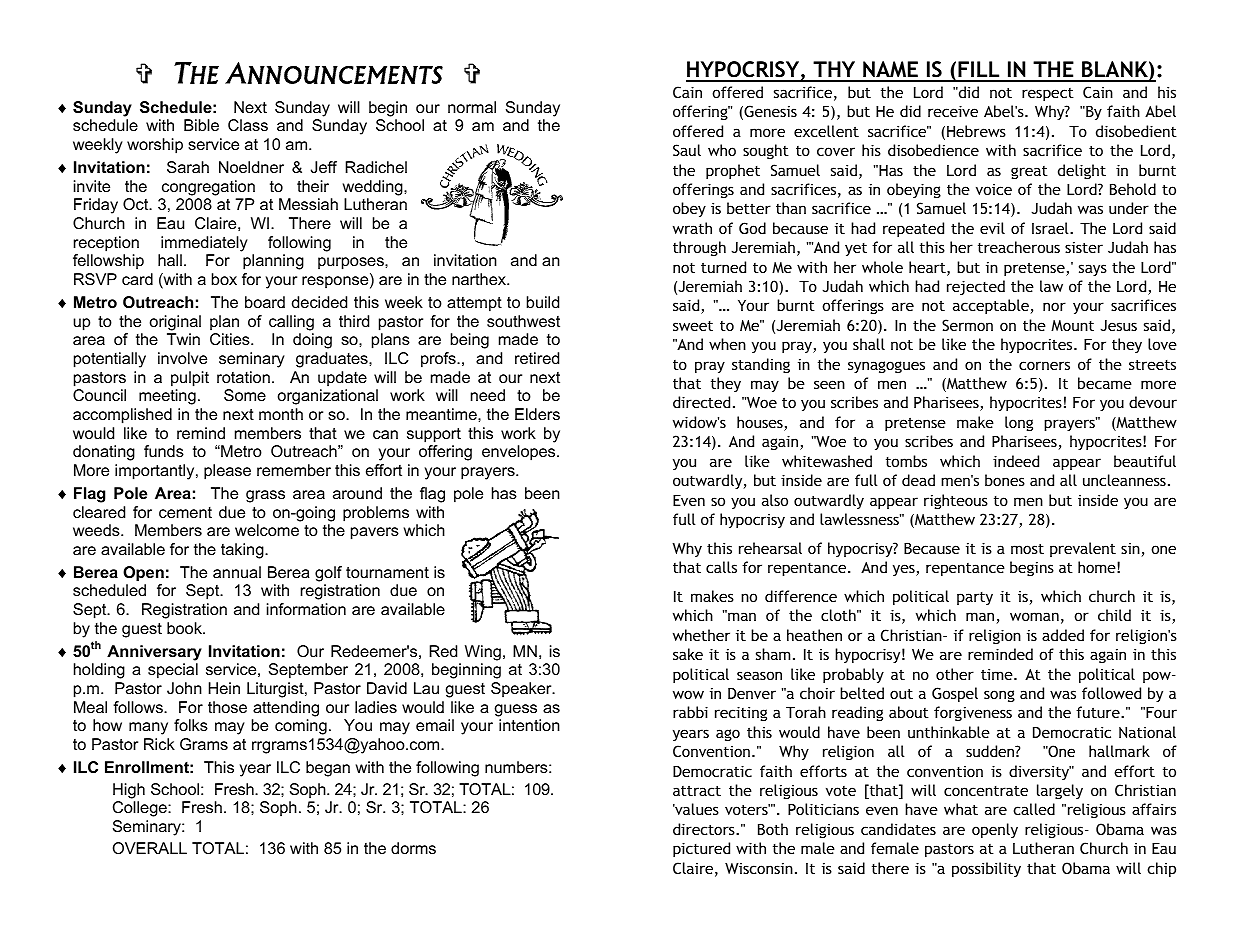  I want to click on through, so click(699, 248).
